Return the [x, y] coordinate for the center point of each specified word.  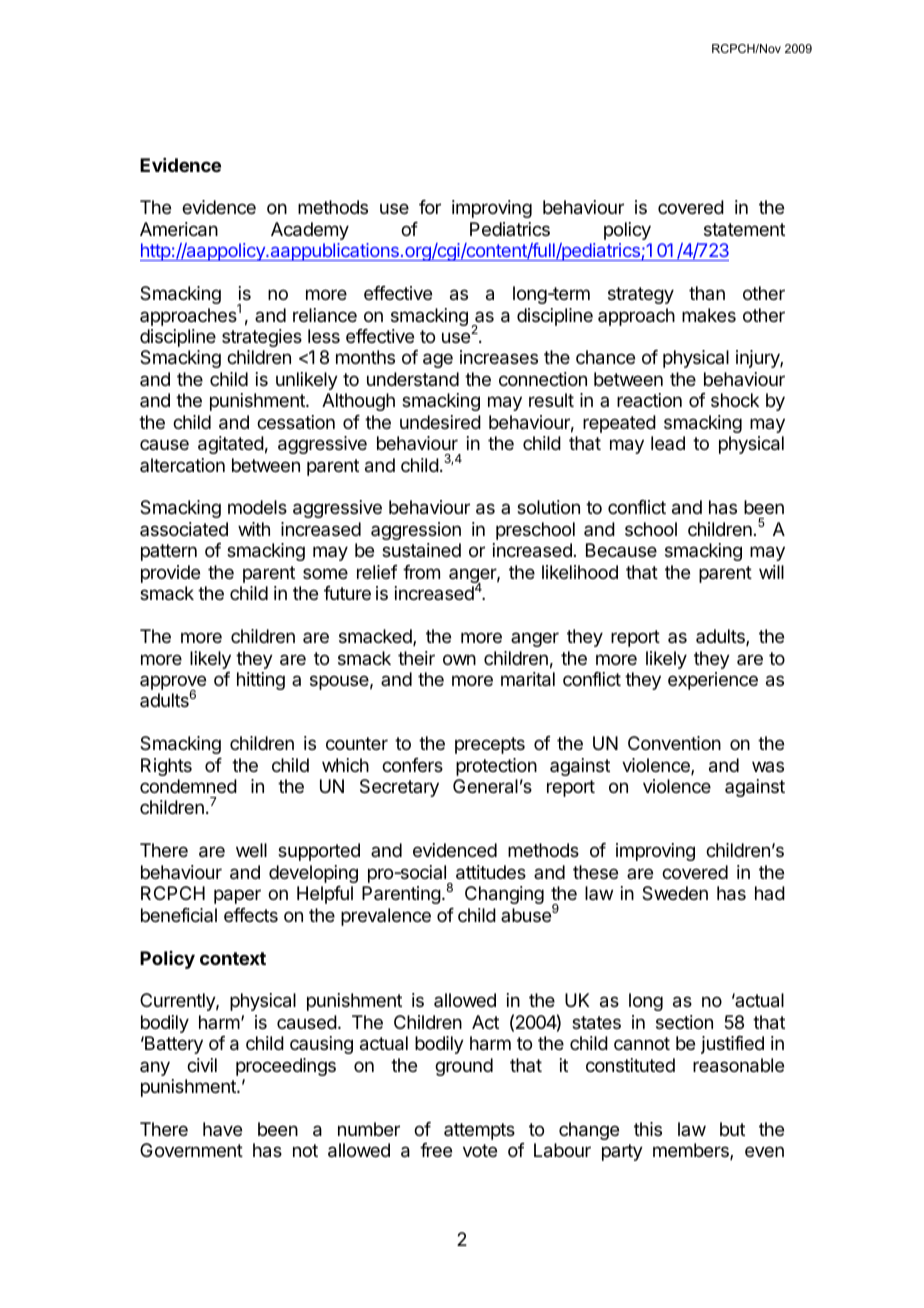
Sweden [675, 893]
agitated [231, 445]
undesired [440, 422]
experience [713, 681]
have [222, 1129]
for [430, 207]
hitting [261, 681]
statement [744, 230]
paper [237, 896]
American [179, 229]
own [459, 659]
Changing [504, 895]
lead [668, 443]
